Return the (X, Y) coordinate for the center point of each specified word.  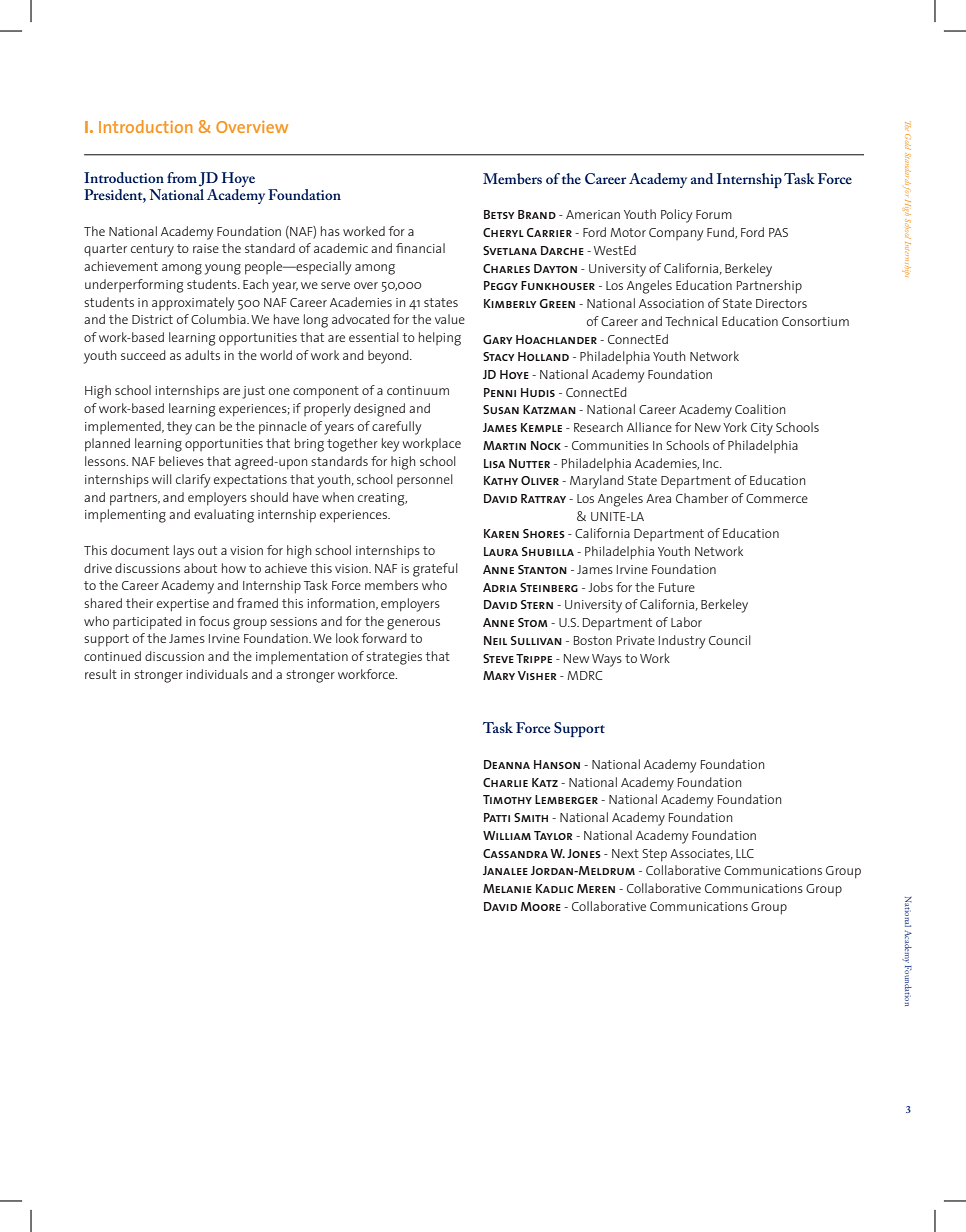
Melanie (507, 888)
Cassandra (515, 853)
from (182, 177)
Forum (714, 214)
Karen (501, 533)
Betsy (499, 214)
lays (184, 552)
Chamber (702, 498)
